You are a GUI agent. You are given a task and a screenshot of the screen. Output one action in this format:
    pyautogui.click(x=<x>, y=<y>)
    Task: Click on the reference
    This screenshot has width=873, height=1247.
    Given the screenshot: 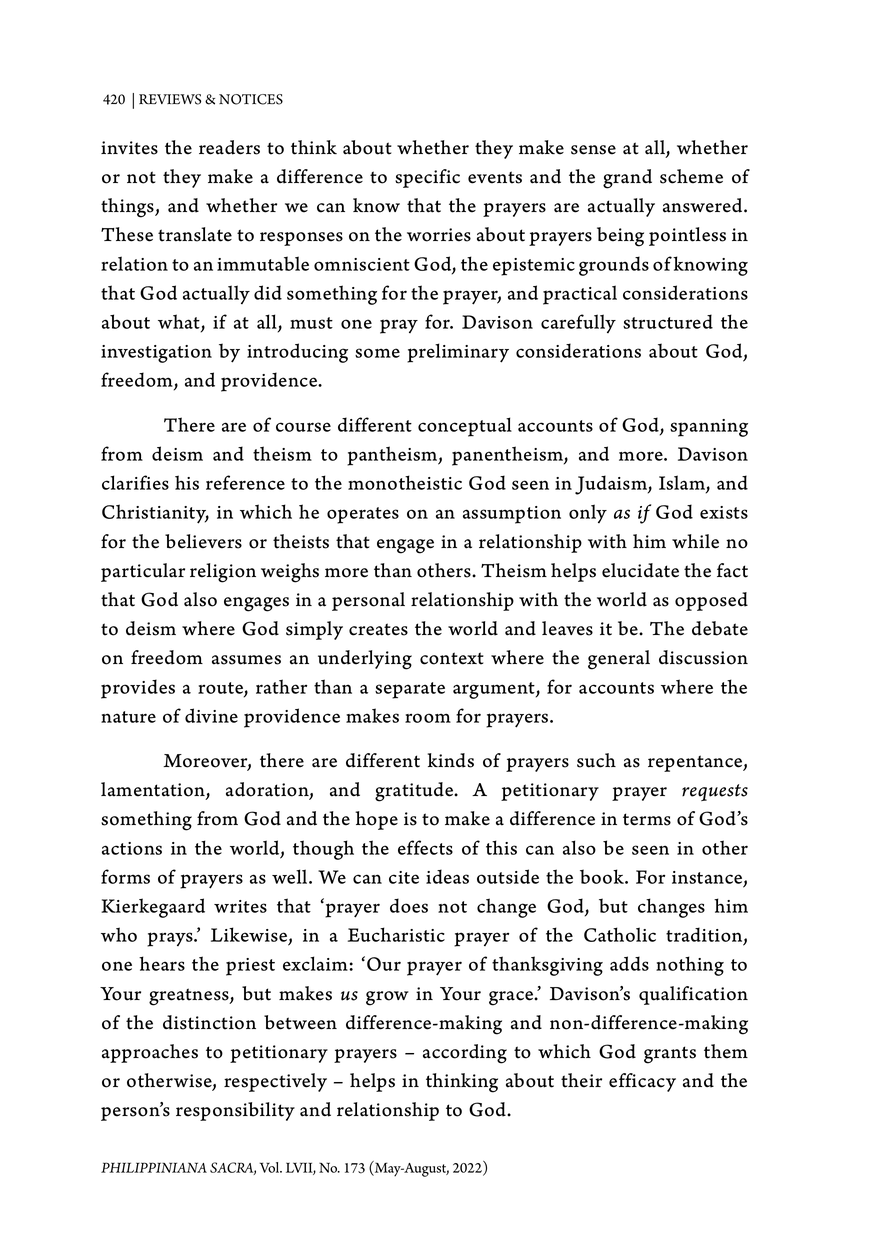 What is the action you would take?
    pyautogui.click(x=245, y=482)
